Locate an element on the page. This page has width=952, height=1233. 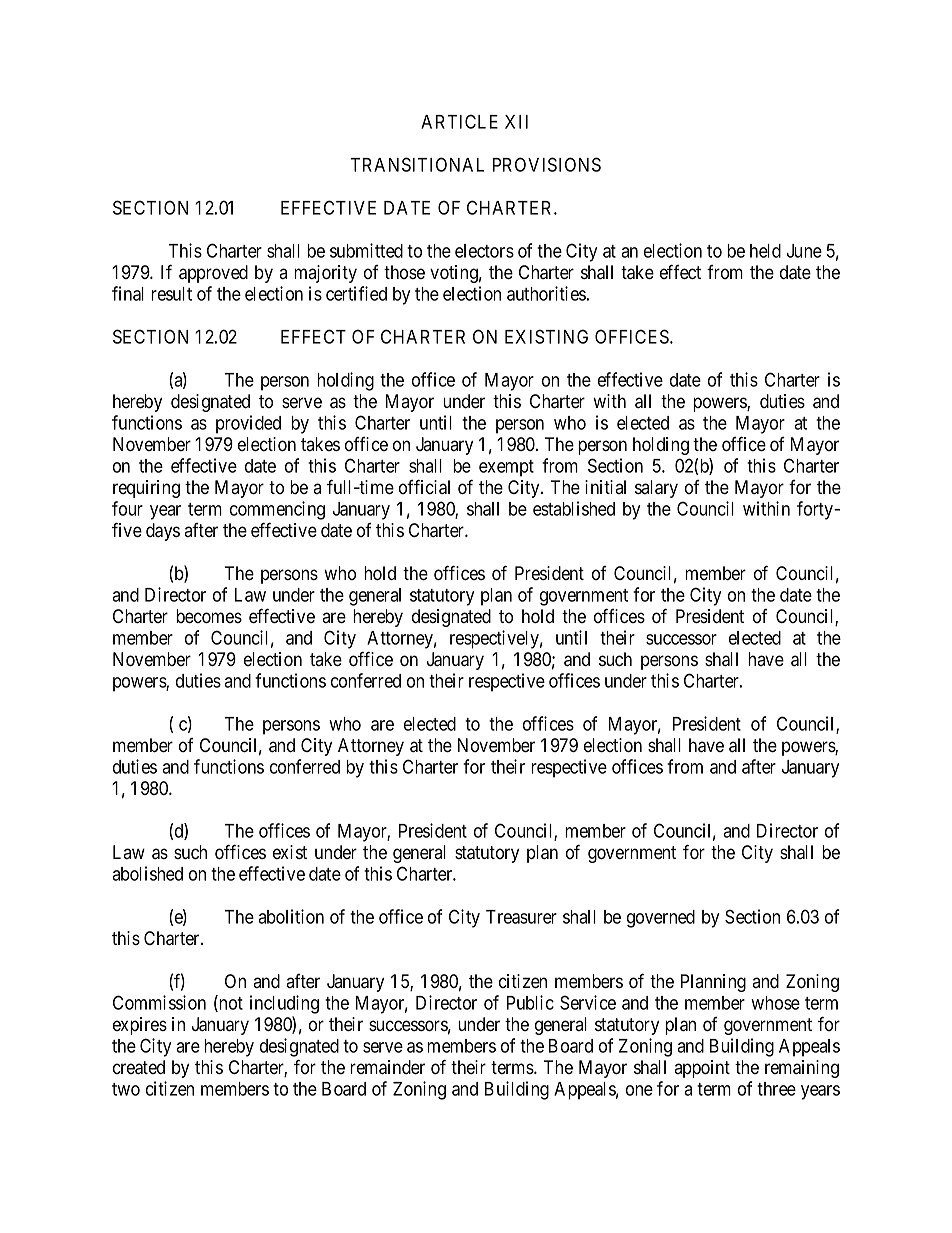
ARTICLE is located at coordinates (459, 121).
